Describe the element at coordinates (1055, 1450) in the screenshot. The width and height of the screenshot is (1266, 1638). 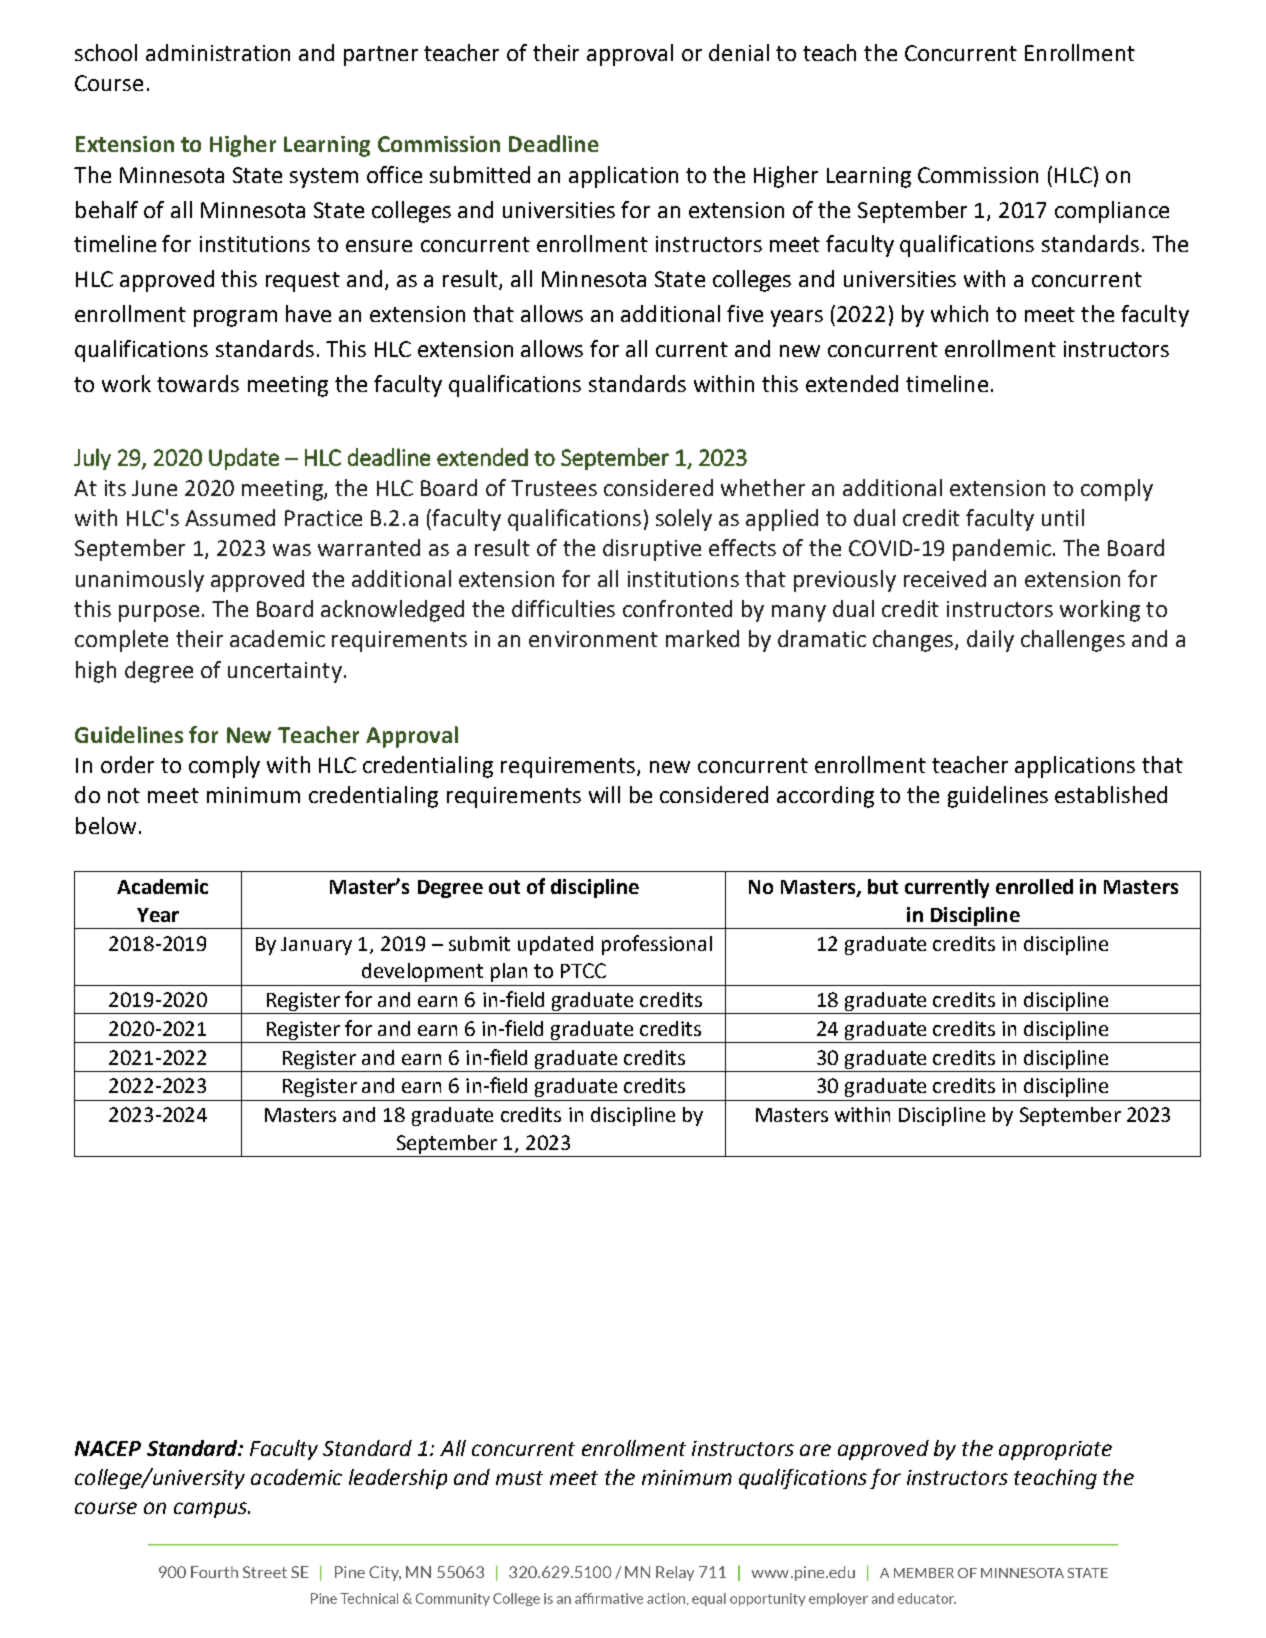
I see `appropriate` at that location.
